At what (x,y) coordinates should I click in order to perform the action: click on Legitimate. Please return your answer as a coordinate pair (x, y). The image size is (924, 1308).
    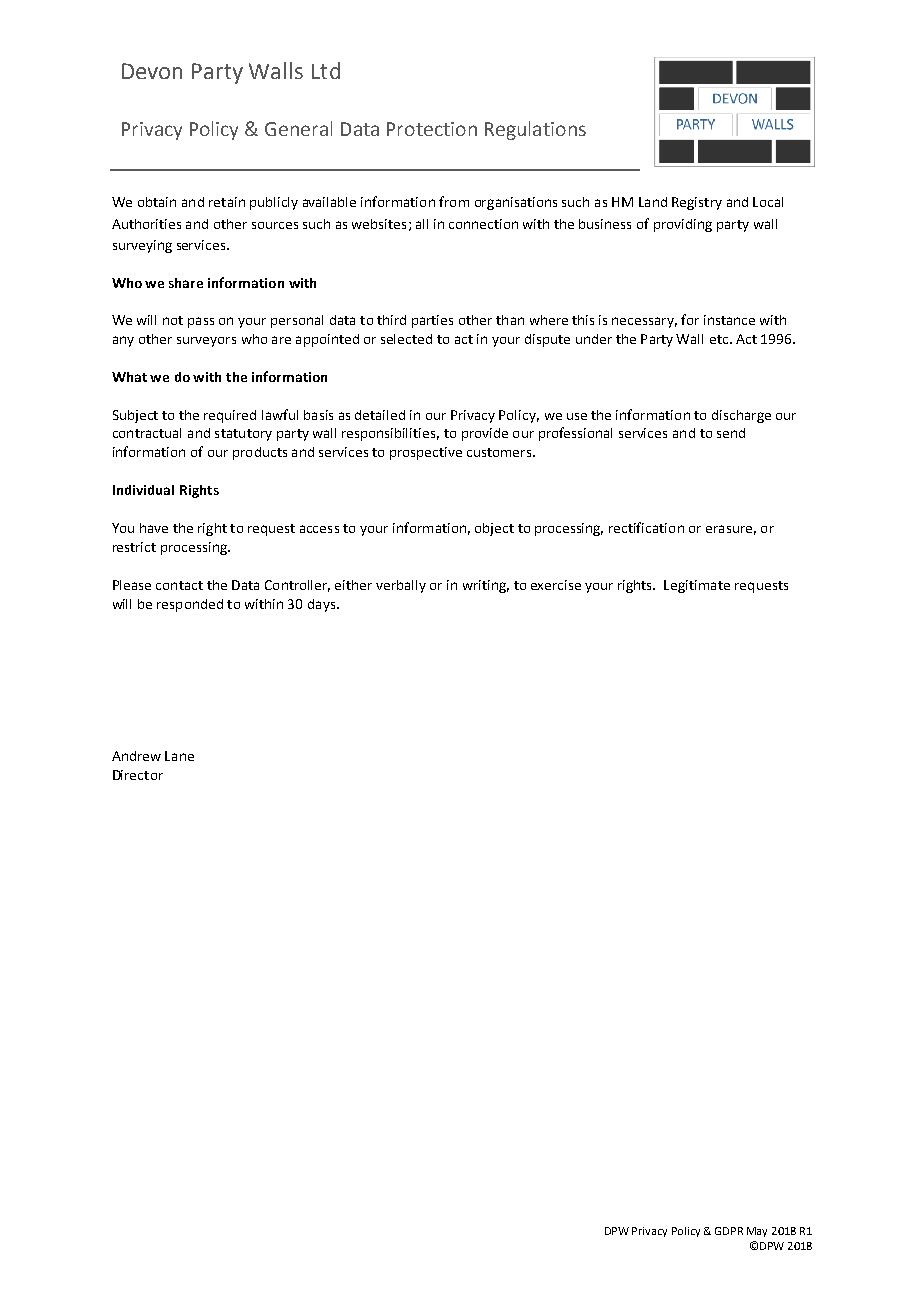
    Looking at the image, I should click on (697, 586).
